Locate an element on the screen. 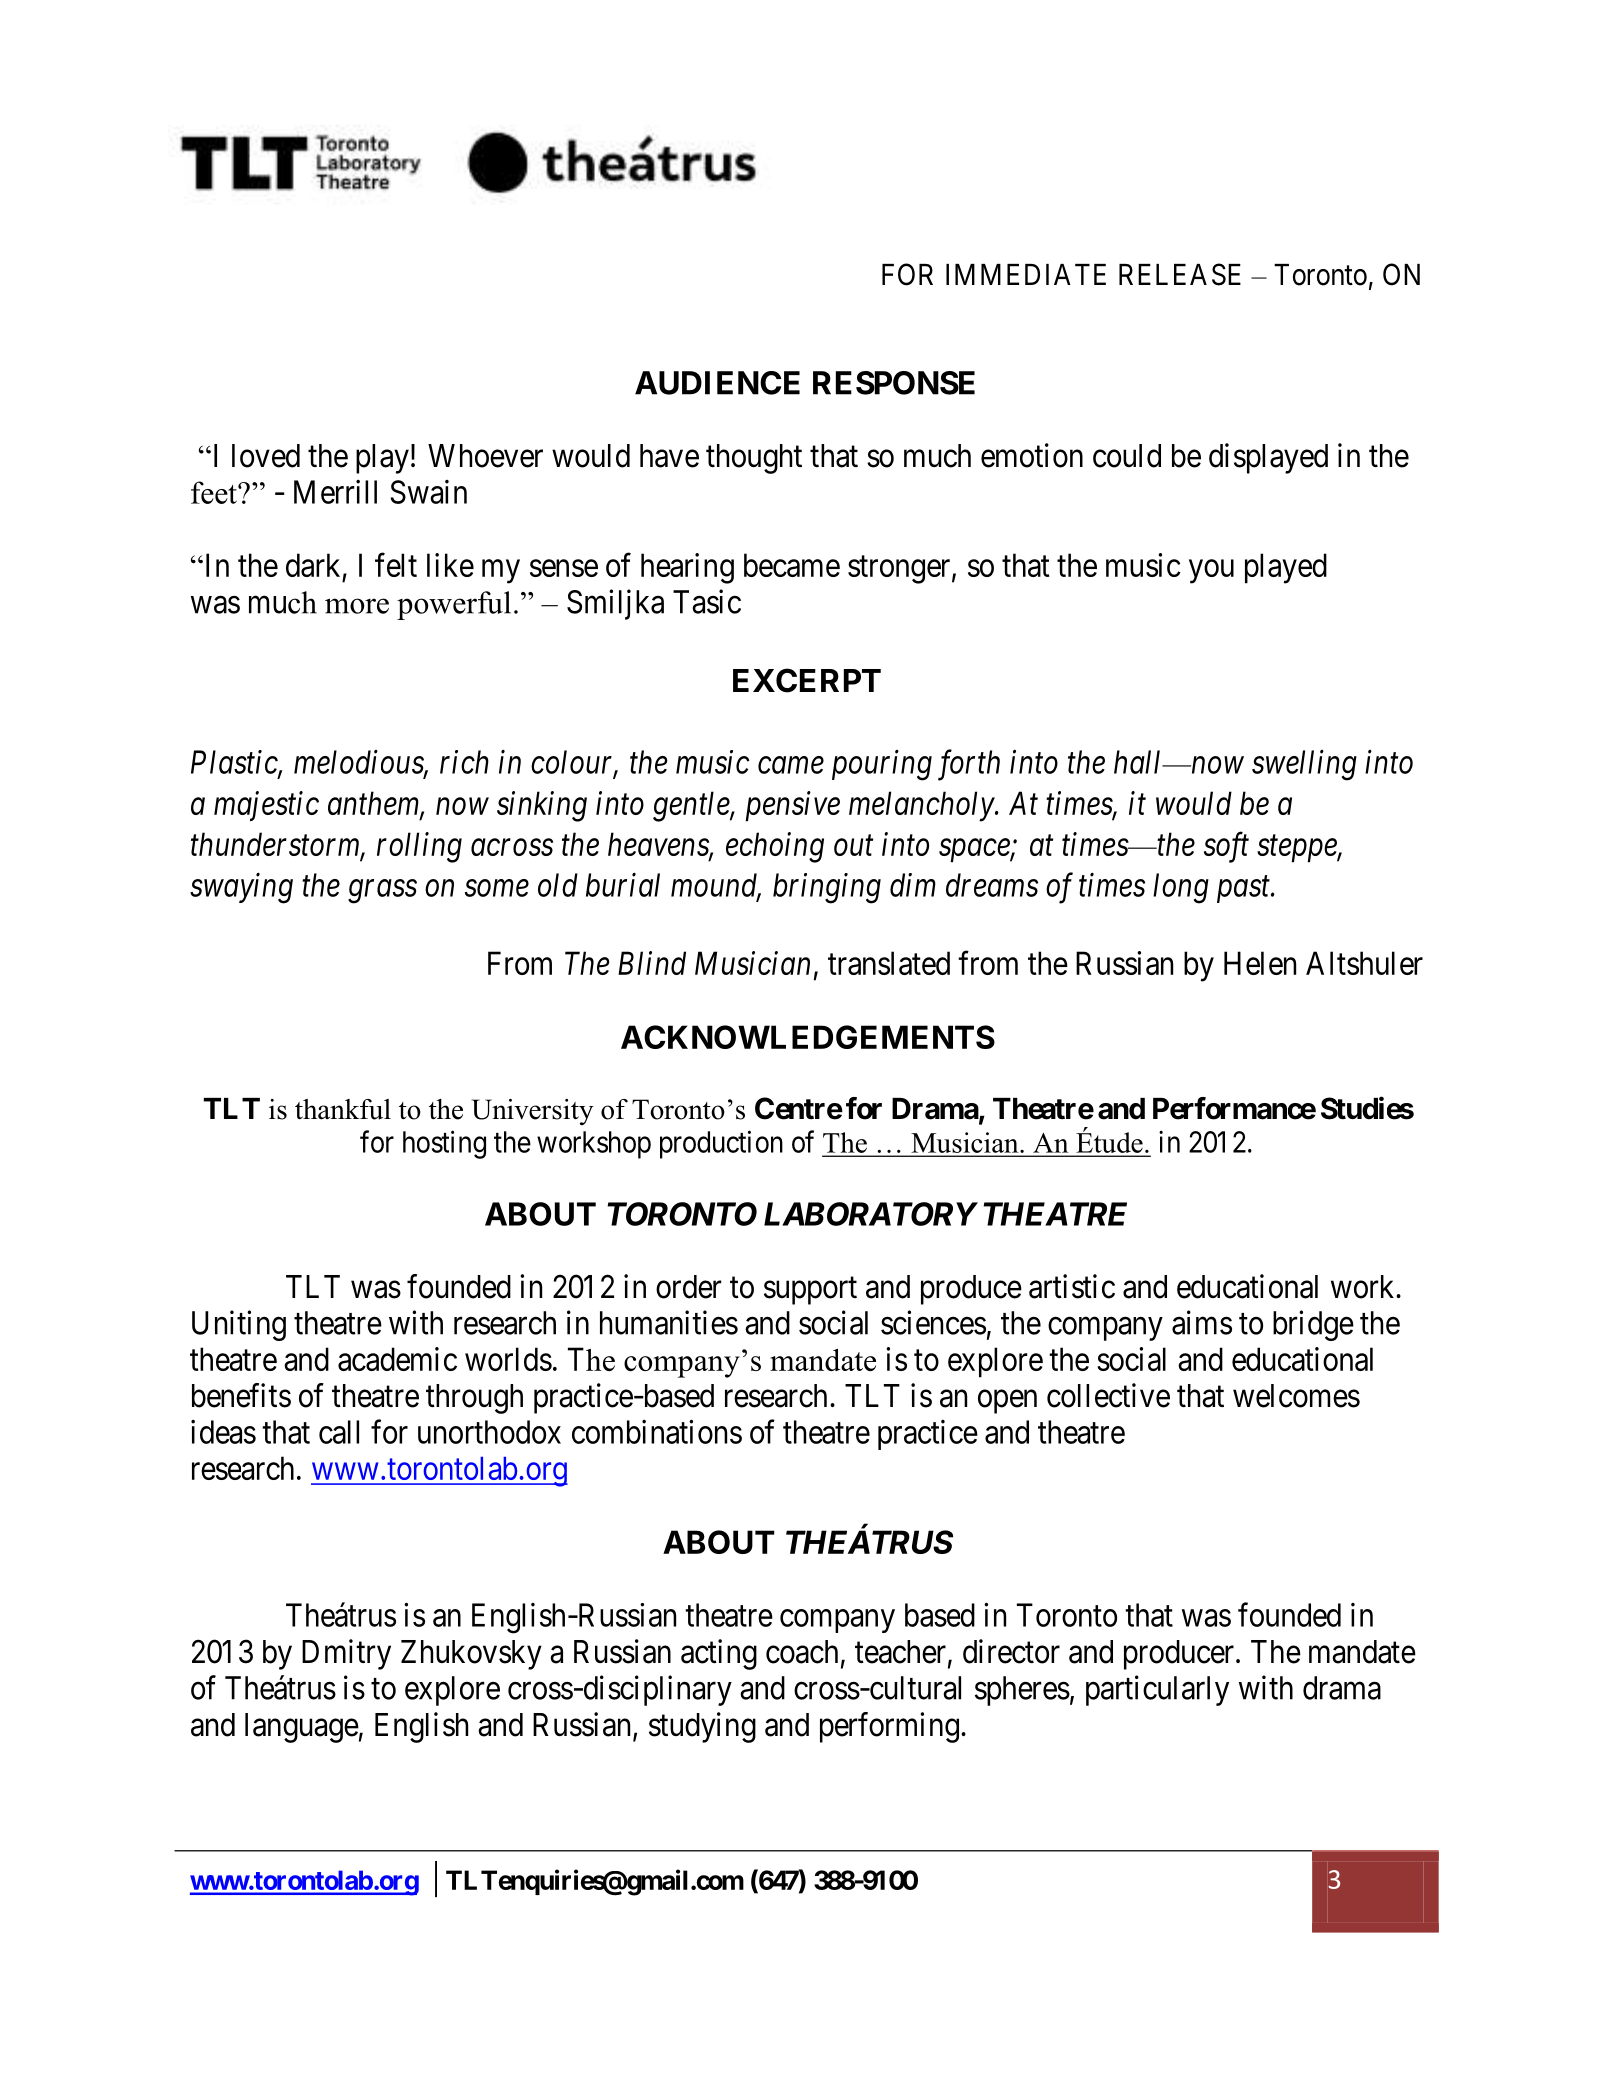 The height and width of the screenshot is (2087, 1613). RELEASE is located at coordinates (1180, 274).
